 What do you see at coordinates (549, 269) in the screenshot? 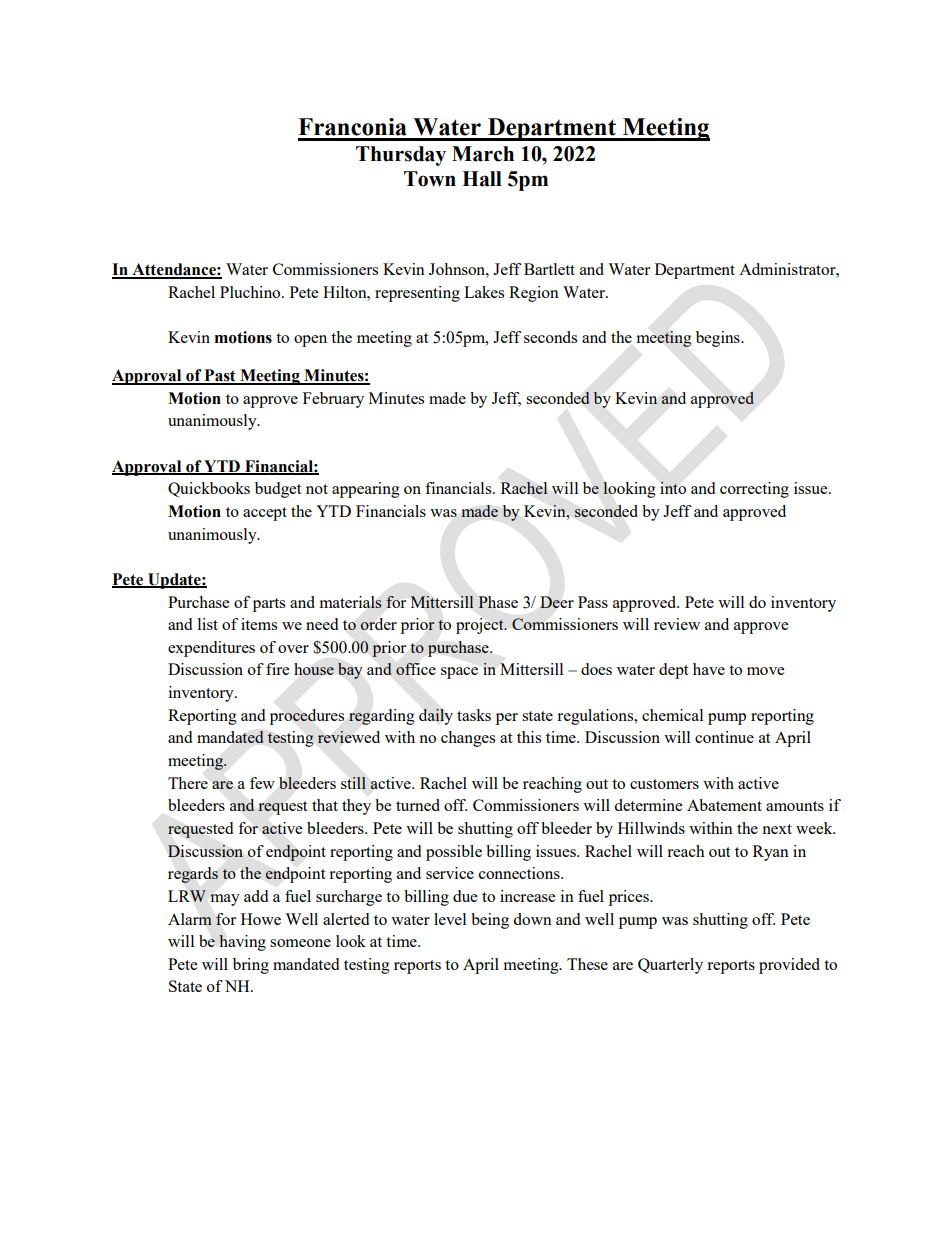
I see `Bartlett` at bounding box center [549, 269].
